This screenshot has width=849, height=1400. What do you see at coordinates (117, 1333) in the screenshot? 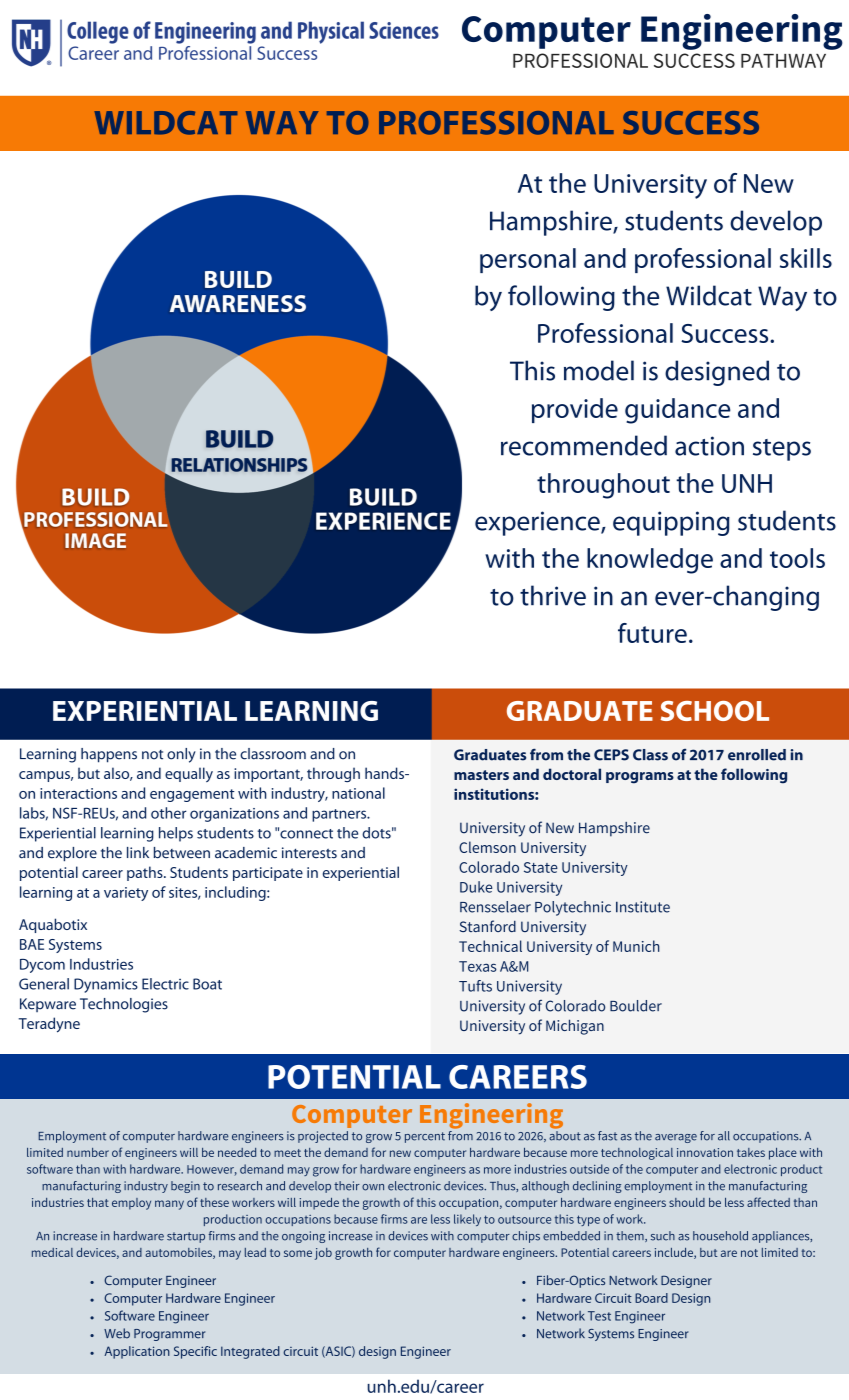
I see `Web` at bounding box center [117, 1333].
